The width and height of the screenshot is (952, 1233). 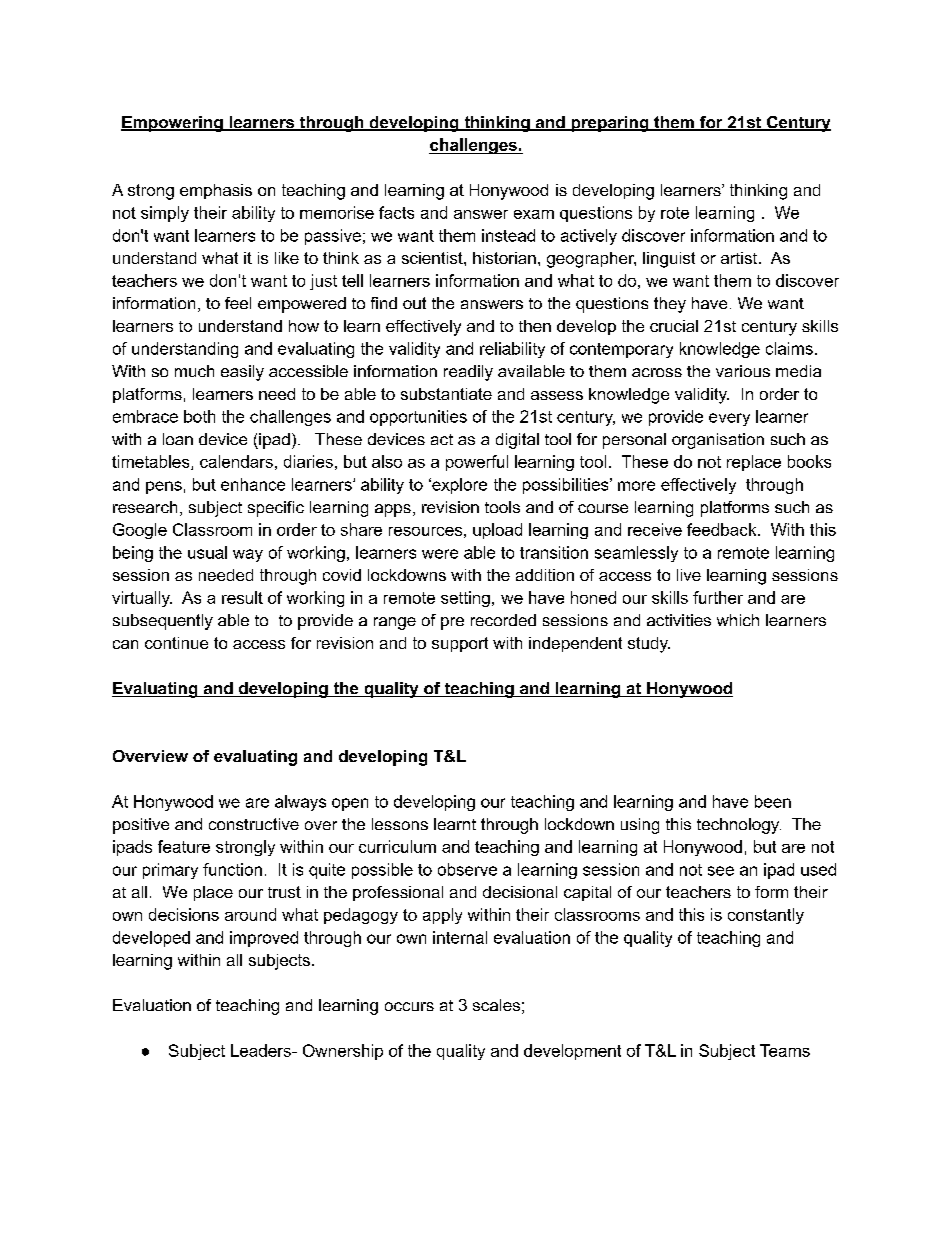 I want to click on constructive, so click(x=254, y=824).
